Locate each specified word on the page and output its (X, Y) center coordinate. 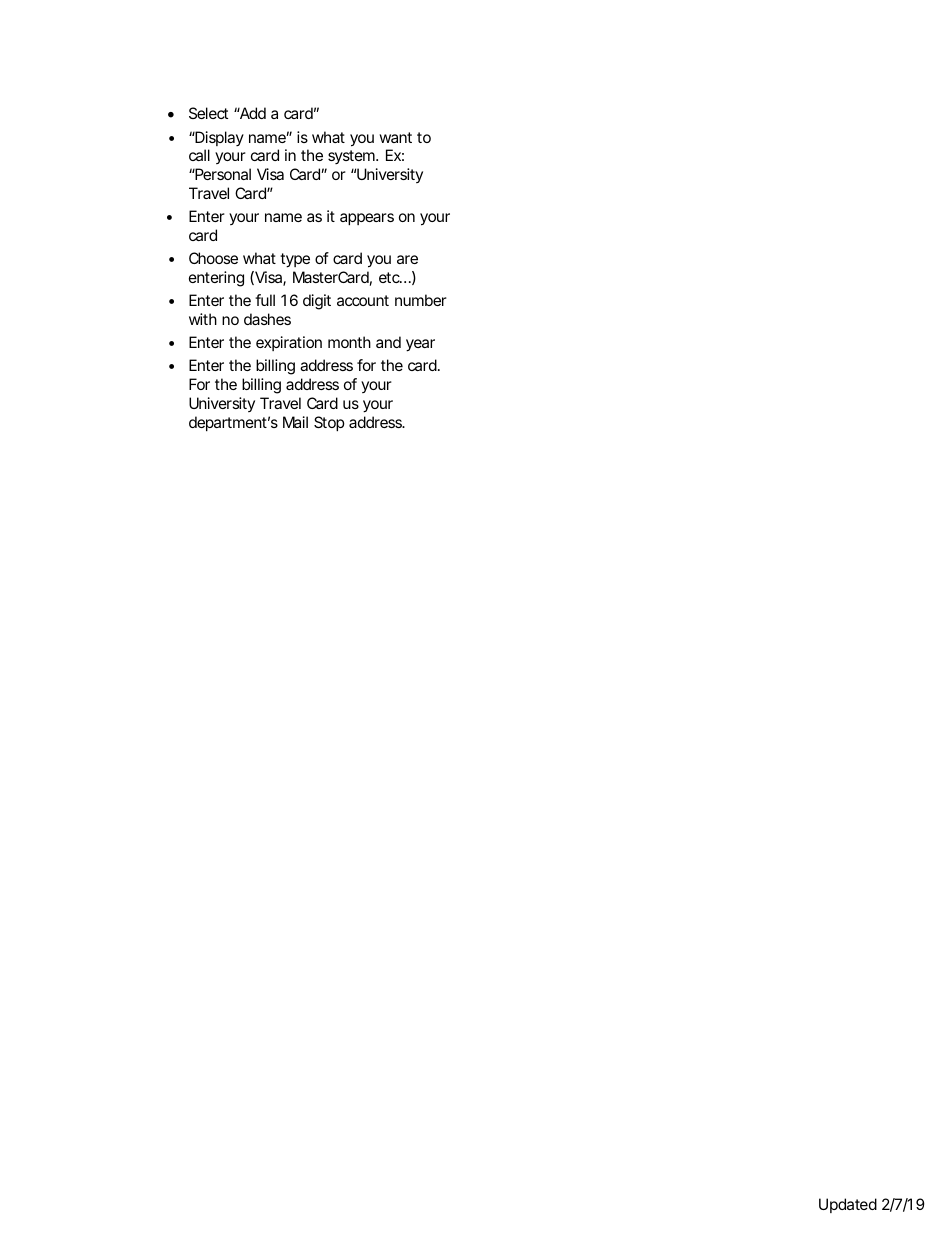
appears (367, 219)
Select (208, 113)
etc (390, 277)
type (295, 260)
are (407, 259)
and (388, 342)
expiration (289, 343)
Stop (329, 423)
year (420, 345)
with (203, 319)
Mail (295, 422)
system (352, 157)
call (199, 155)
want (395, 137)
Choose (213, 258)
